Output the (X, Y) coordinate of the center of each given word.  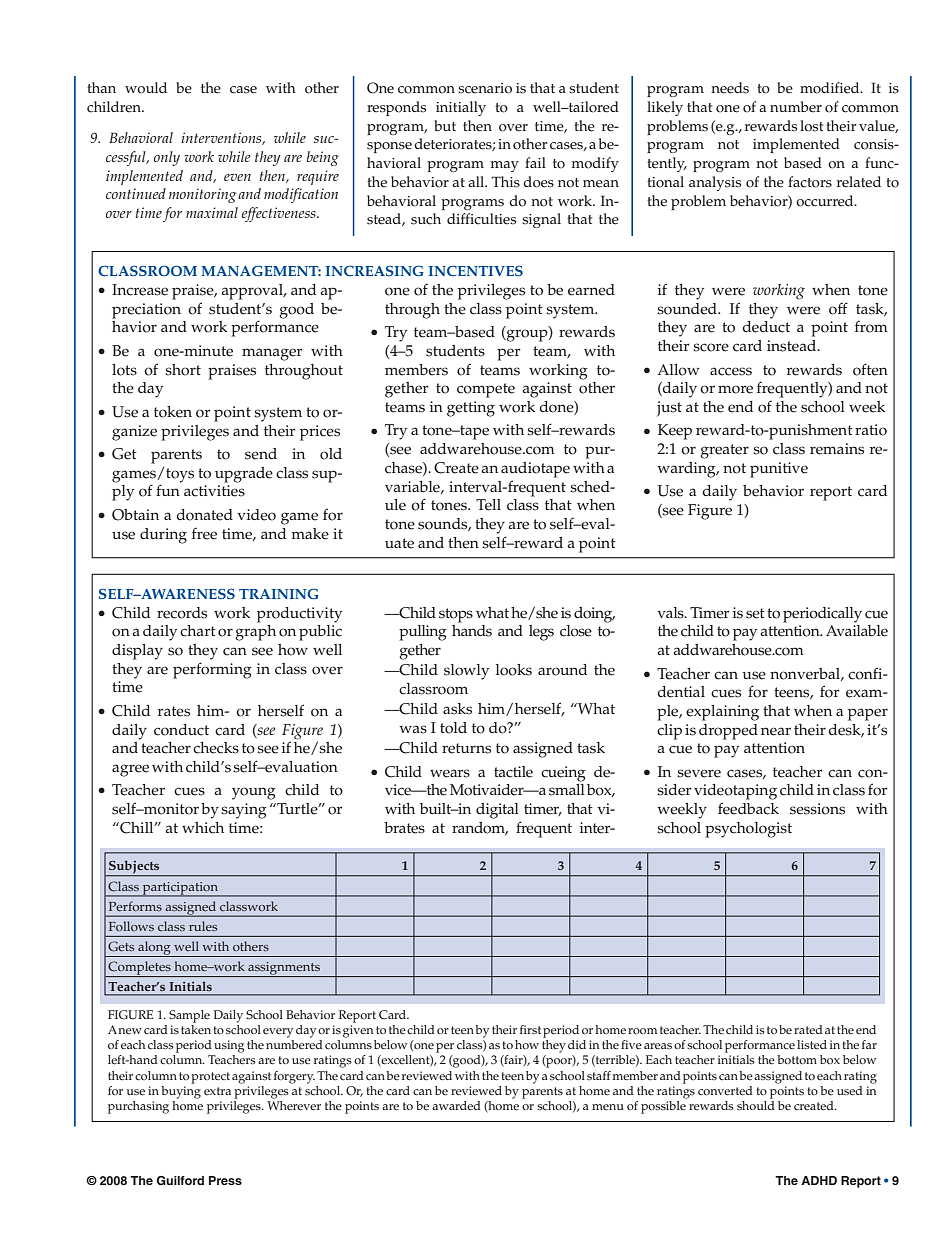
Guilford (180, 1180)
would (146, 88)
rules (203, 926)
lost (811, 126)
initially (461, 108)
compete (486, 390)
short (183, 370)
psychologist (748, 830)
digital (497, 811)
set (755, 613)
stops (456, 615)
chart (198, 631)
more (735, 389)
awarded (456, 1106)
